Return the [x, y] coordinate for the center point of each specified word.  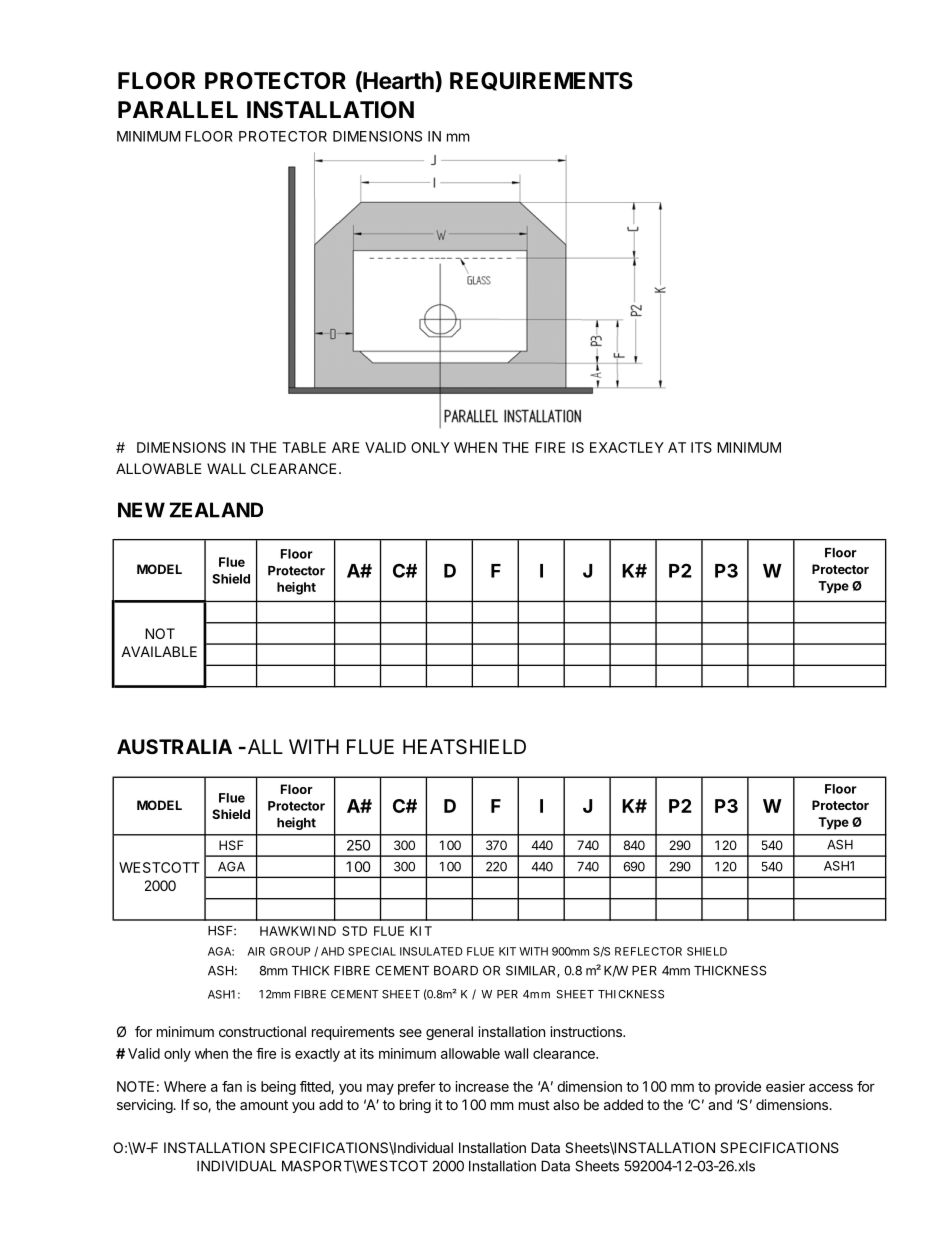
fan [232, 1086]
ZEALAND [216, 510]
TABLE [304, 447]
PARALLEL [178, 109]
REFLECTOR [648, 951]
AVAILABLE [159, 651]
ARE [345, 447]
